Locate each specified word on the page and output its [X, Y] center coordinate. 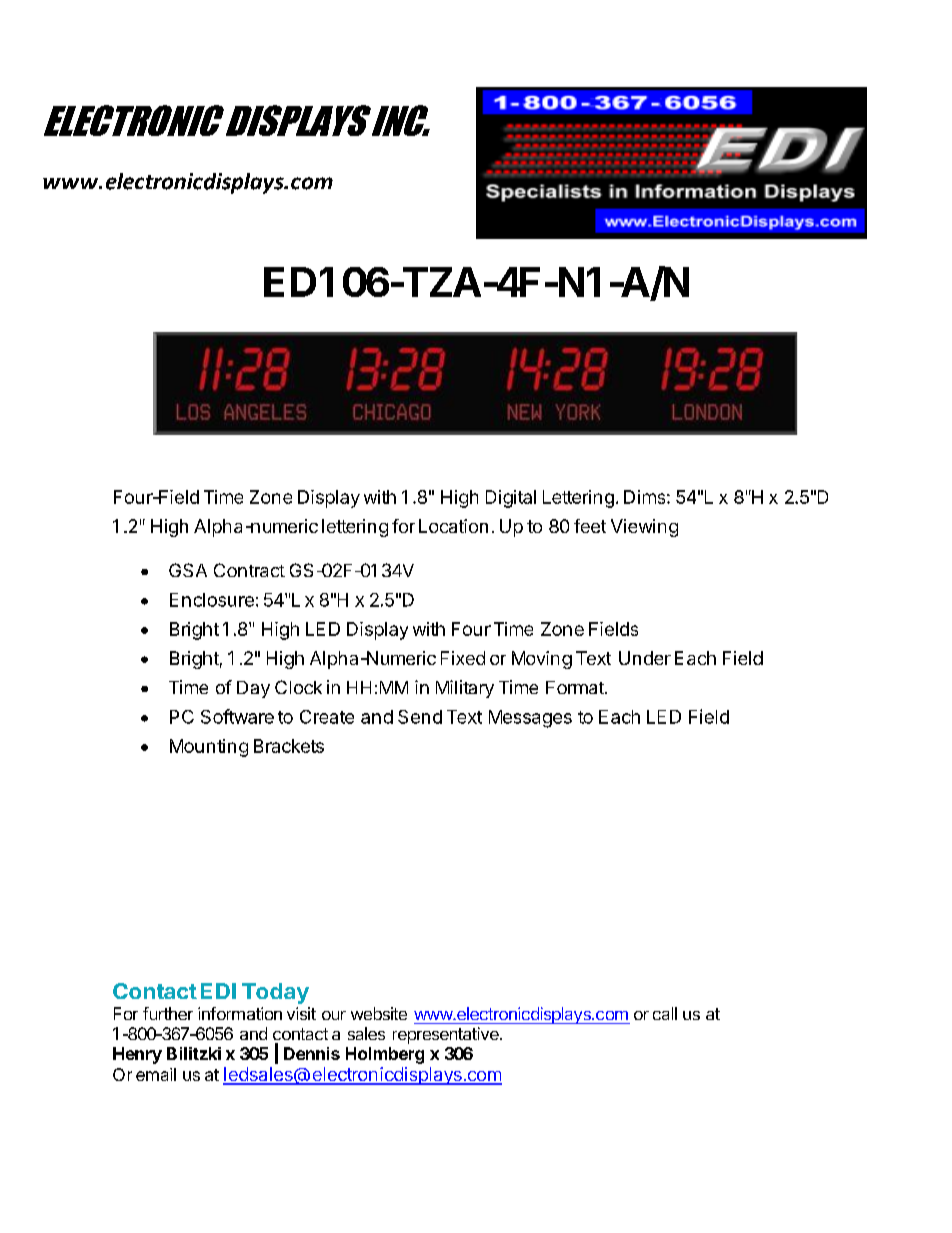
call [665, 1013]
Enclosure [212, 600]
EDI [218, 991]
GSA [188, 570]
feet [590, 526]
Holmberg [385, 1055]
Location [453, 526]
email [156, 1074]
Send [420, 717]
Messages [530, 719]
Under [645, 658]
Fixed [463, 658]
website [379, 1013]
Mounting [209, 748]
